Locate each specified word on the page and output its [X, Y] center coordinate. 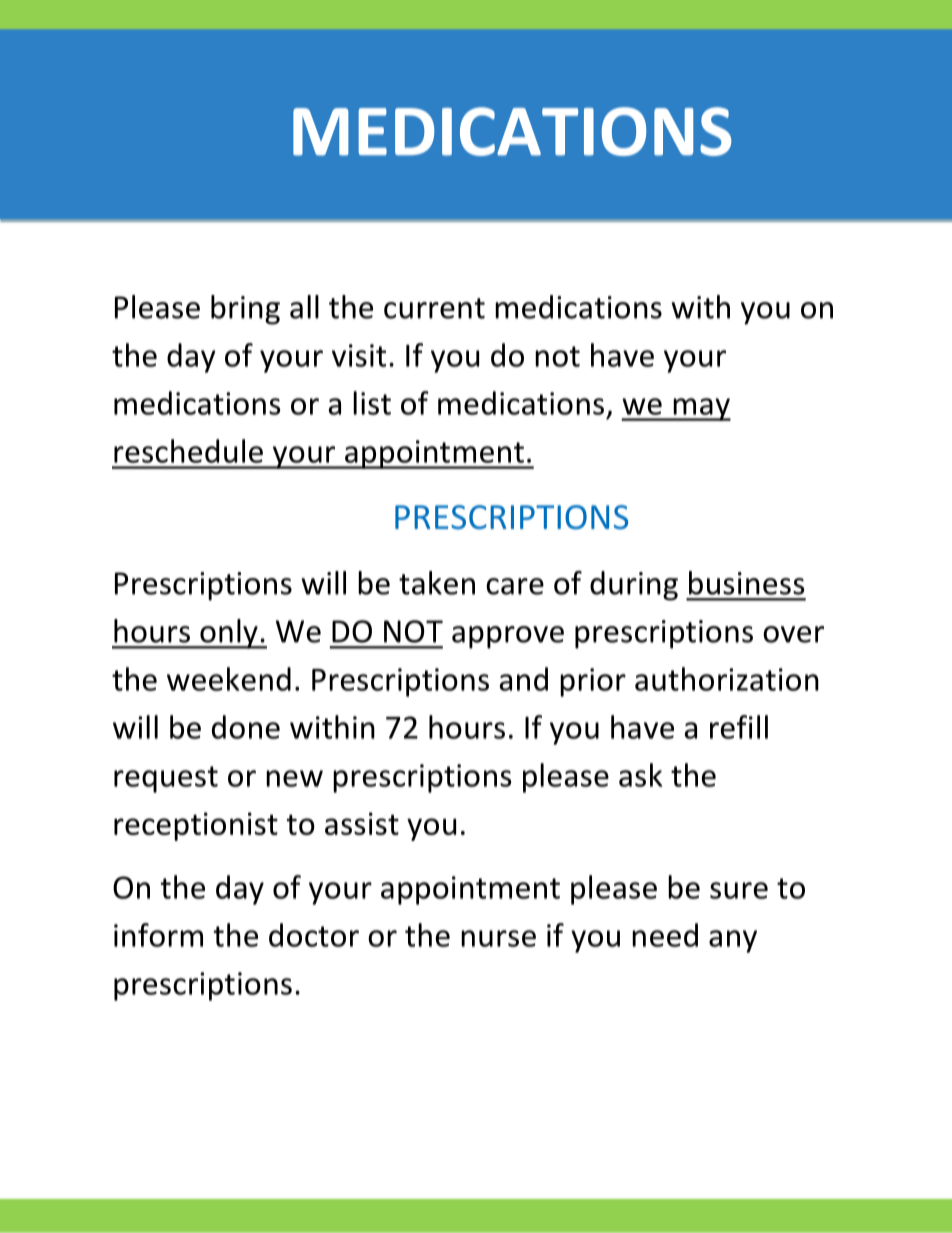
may [701, 409]
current [434, 308]
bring [245, 310]
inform [158, 935]
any [733, 941]
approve [508, 637]
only [229, 634]
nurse [498, 938]
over [793, 634]
